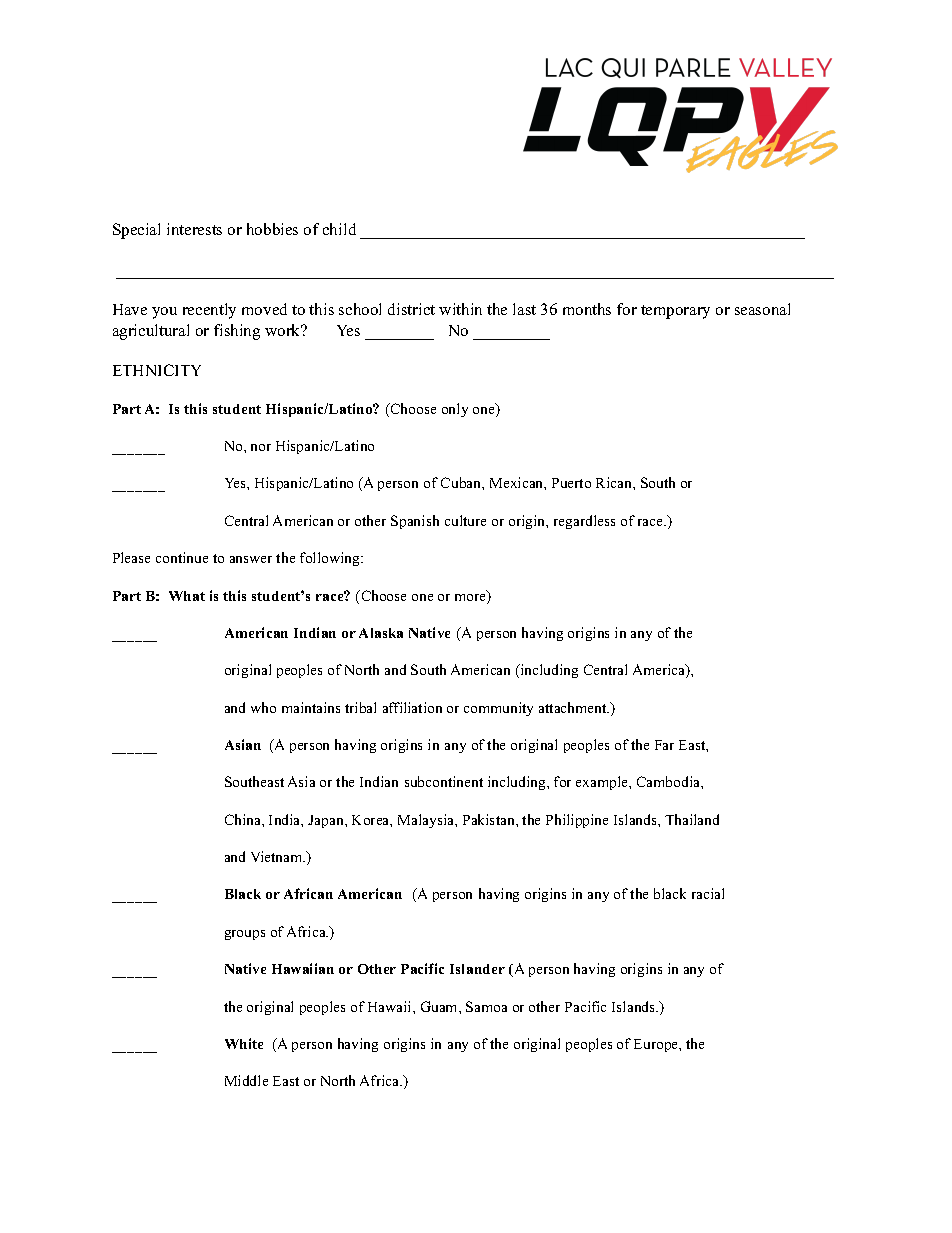  I want to click on What, so click(187, 596).
